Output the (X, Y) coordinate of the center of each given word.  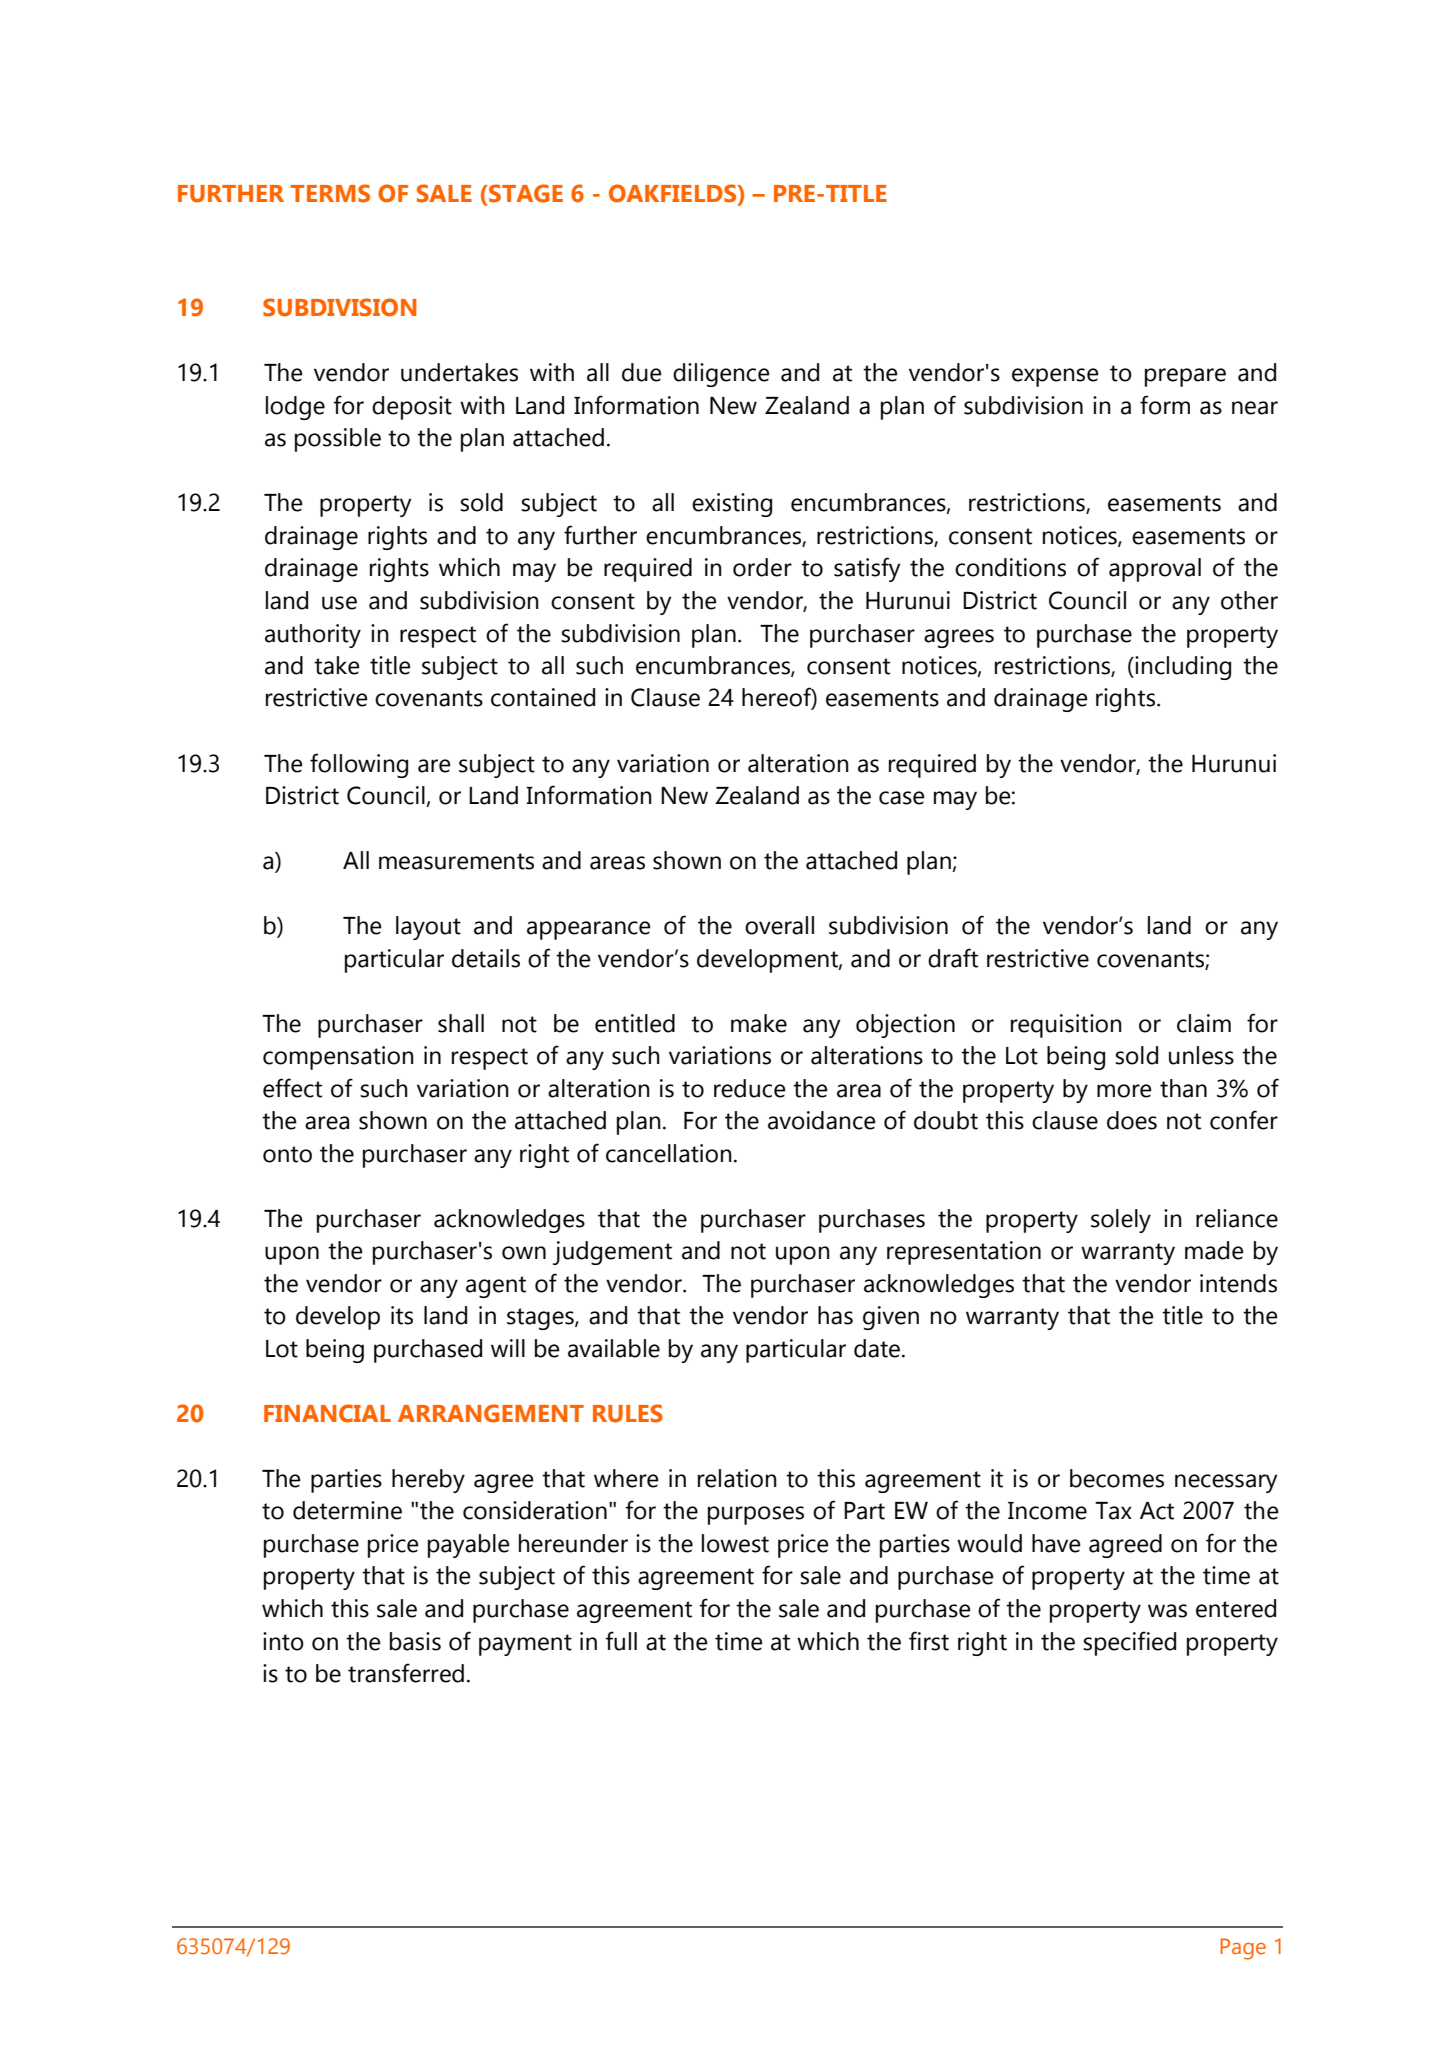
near (1255, 408)
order (762, 567)
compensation (338, 1058)
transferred (406, 1673)
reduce (750, 1088)
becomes (1117, 1478)
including (1182, 668)
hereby (428, 1481)
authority (313, 636)
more (1124, 1091)
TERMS (330, 193)
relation (737, 1478)
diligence (721, 375)
